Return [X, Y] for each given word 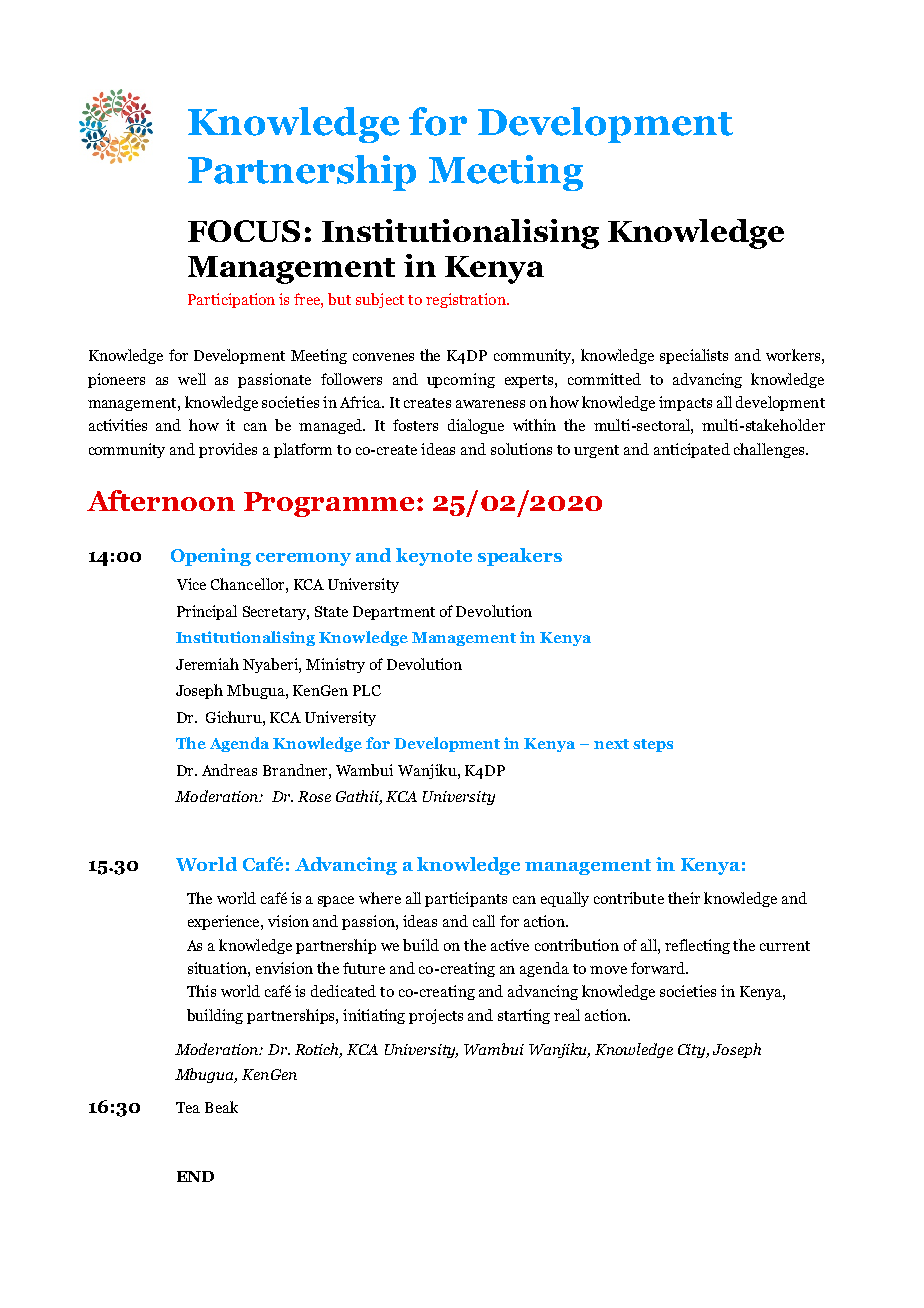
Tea [188, 1107]
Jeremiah [207, 664]
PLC [367, 690]
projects [436, 1016]
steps [653, 745]
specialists [694, 356]
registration [467, 300]
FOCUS [244, 231]
